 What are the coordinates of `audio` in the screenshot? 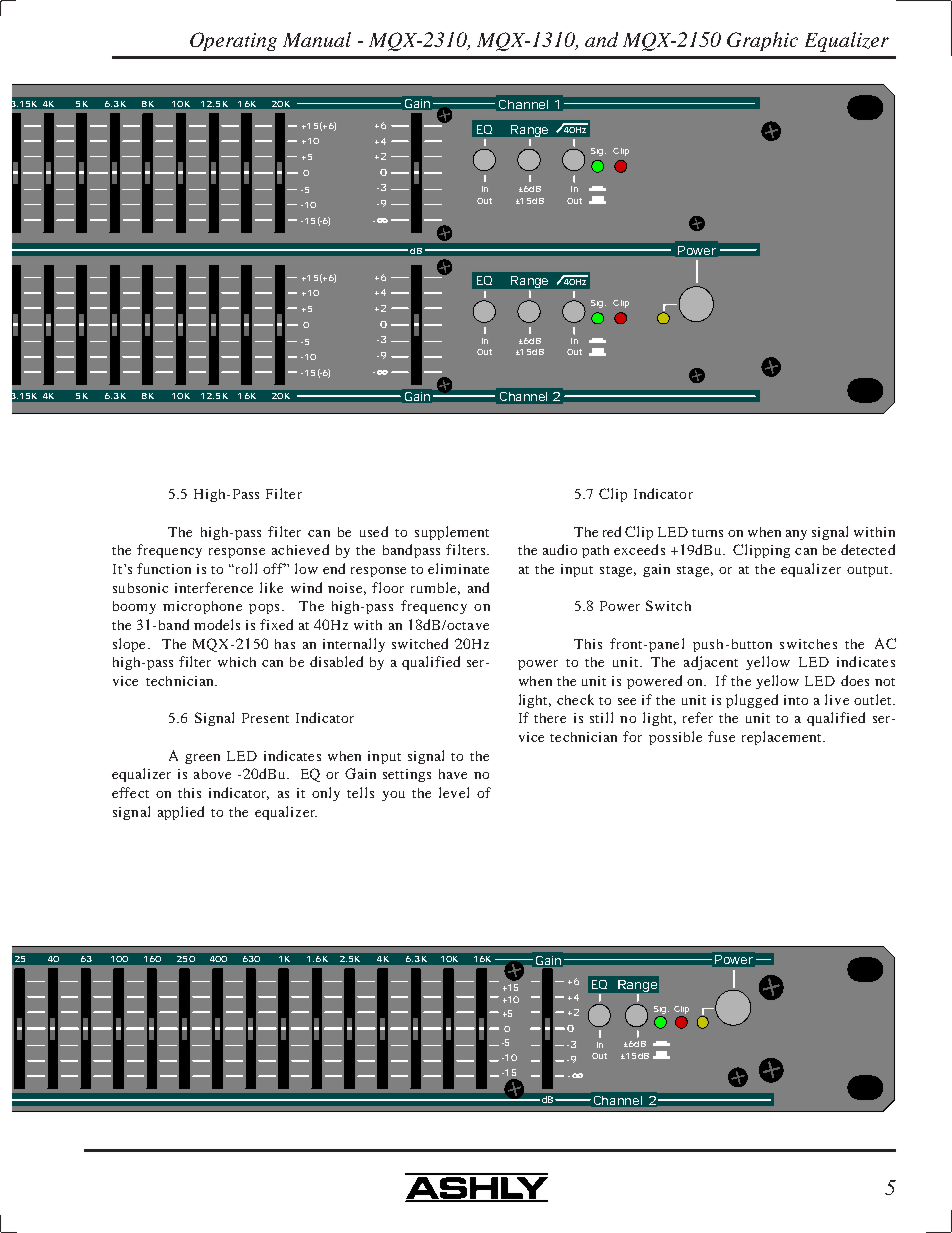 It's located at (560, 549).
